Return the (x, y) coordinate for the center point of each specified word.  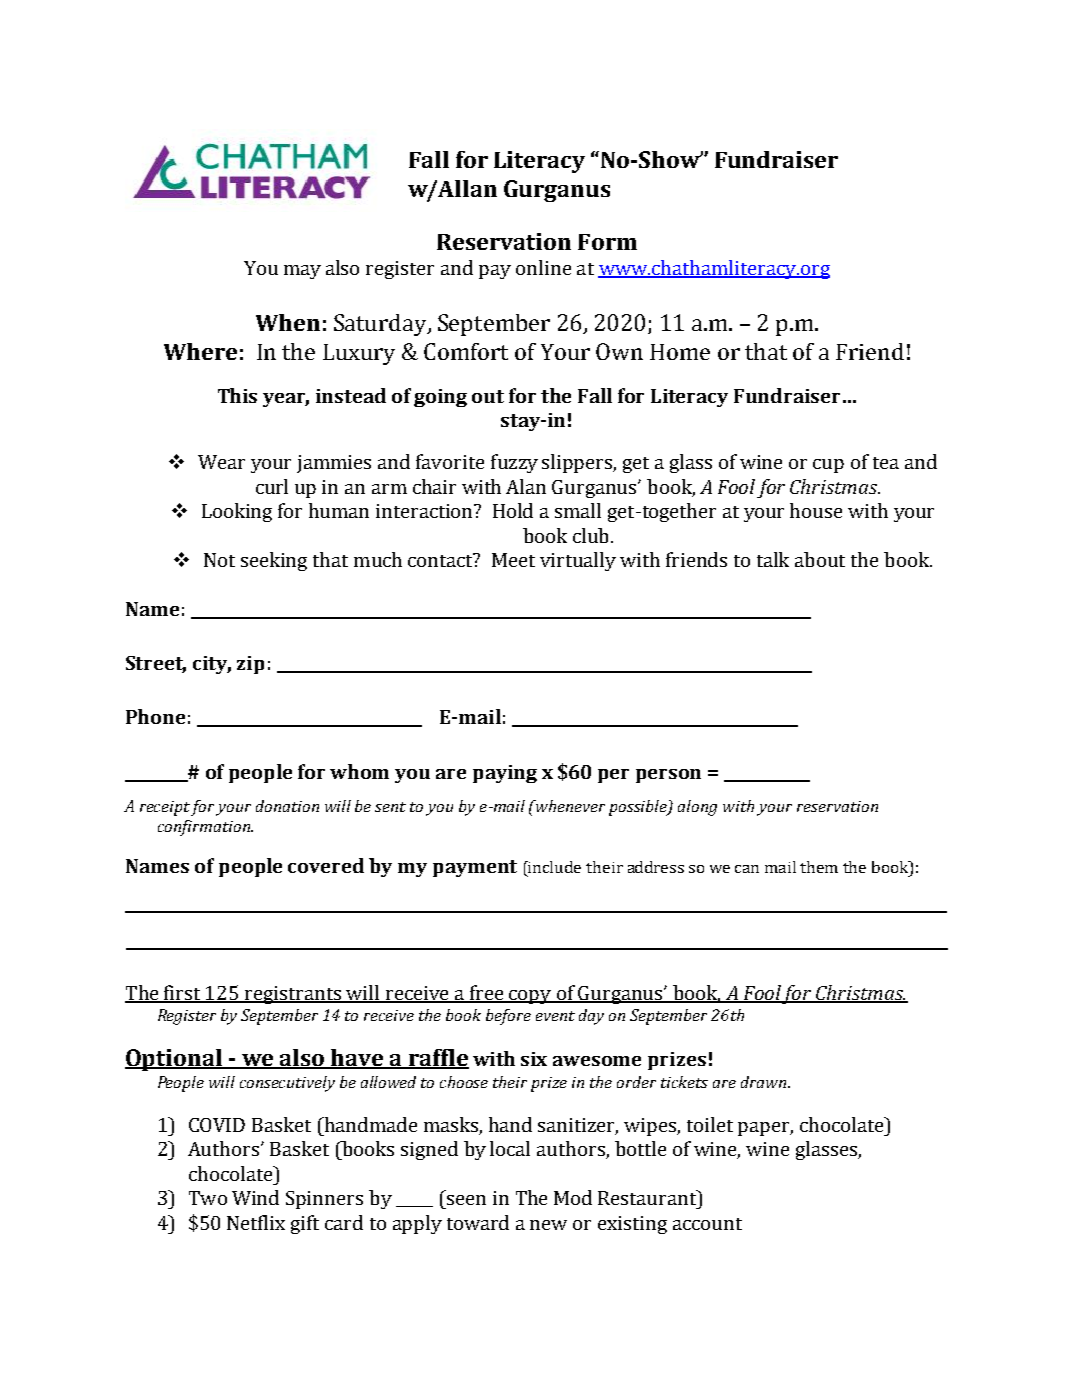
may (302, 272)
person (668, 776)
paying (505, 774)
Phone (155, 716)
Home (680, 352)
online (543, 267)
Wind (255, 1197)
